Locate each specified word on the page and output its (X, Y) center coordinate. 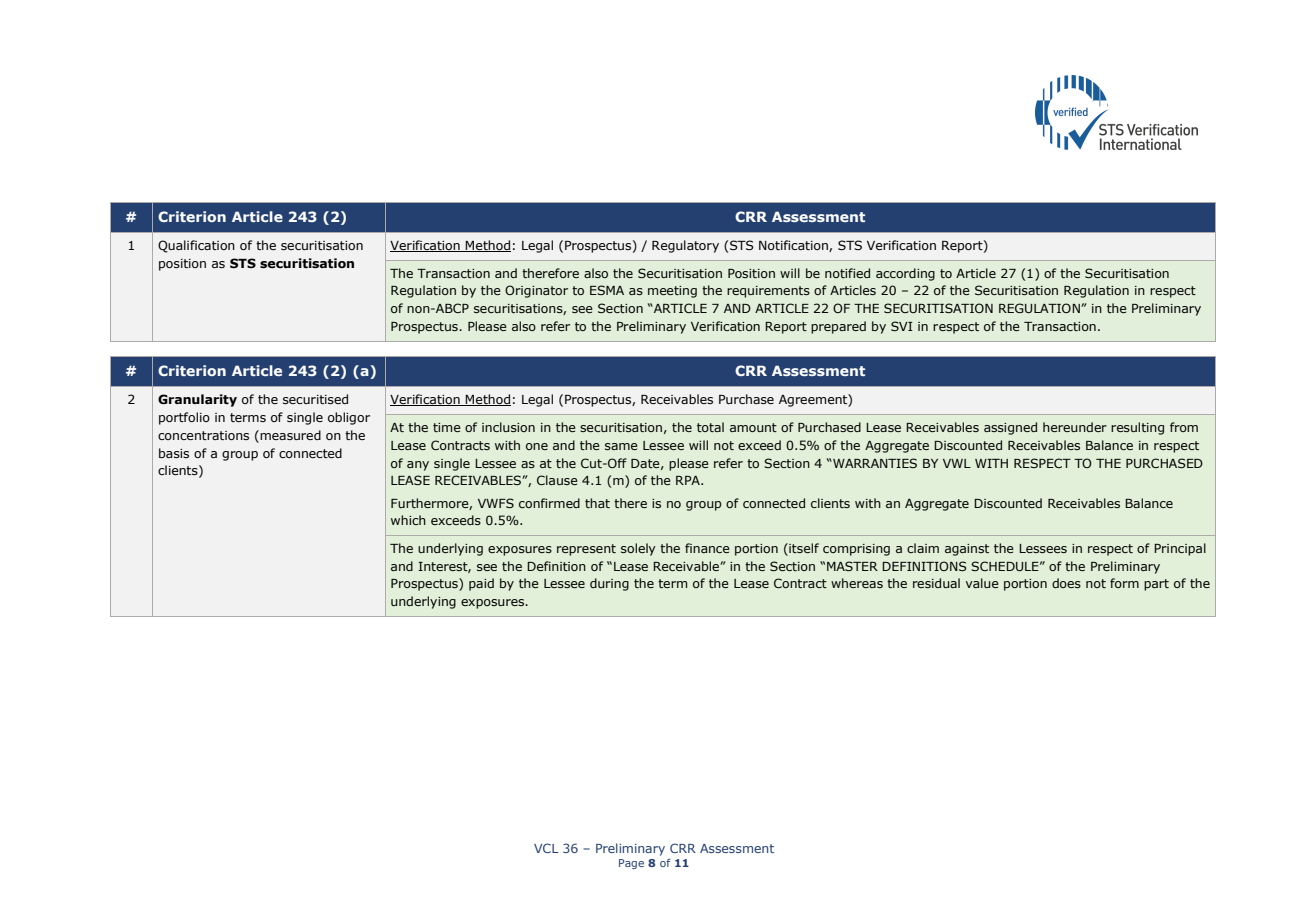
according (905, 274)
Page (631, 864)
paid (481, 584)
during (609, 584)
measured (289, 435)
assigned (1010, 428)
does (1066, 583)
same (621, 446)
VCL (546, 848)
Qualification (196, 246)
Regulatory (685, 246)
